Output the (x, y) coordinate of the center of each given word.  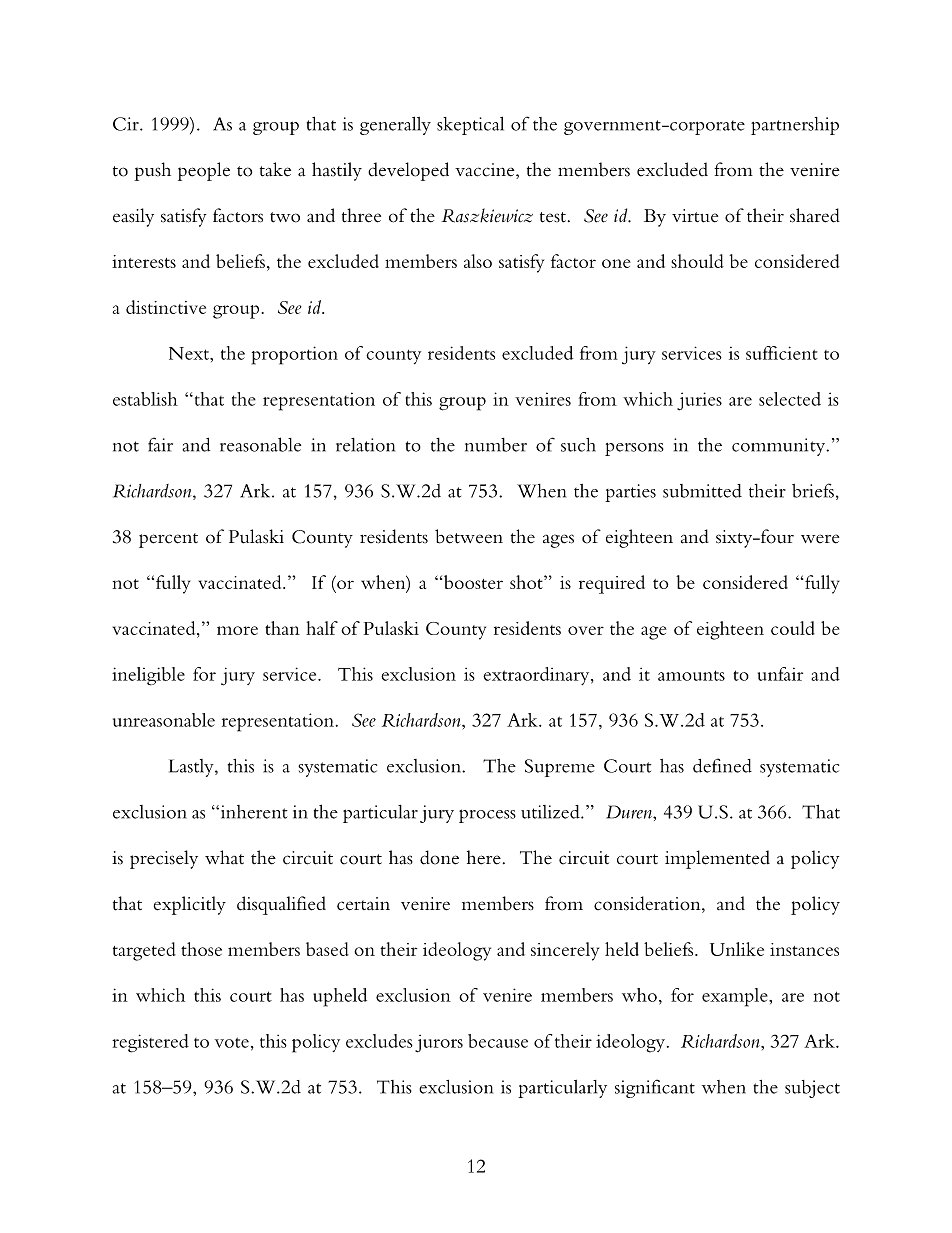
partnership (795, 126)
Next (190, 353)
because (498, 1041)
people (204, 171)
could (793, 628)
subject (812, 1089)
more (237, 630)
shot (527, 582)
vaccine (486, 171)
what (224, 857)
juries (699, 401)
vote (232, 1042)
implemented (717, 859)
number (496, 445)
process (487, 816)
